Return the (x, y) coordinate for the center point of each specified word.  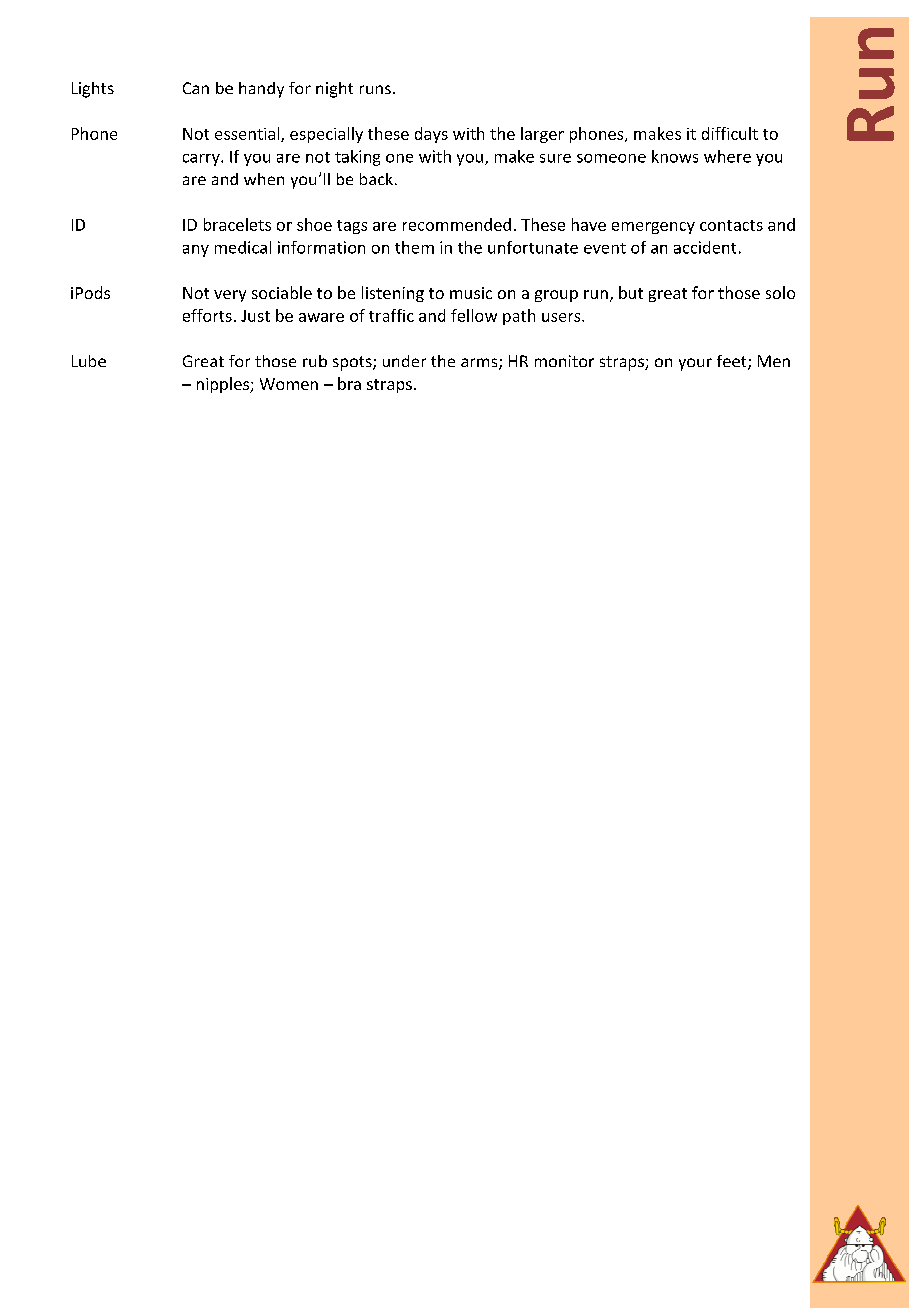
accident (705, 247)
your (695, 364)
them (414, 247)
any (196, 251)
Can (196, 88)
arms (480, 364)
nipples (224, 385)
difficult (730, 133)
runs (375, 89)
